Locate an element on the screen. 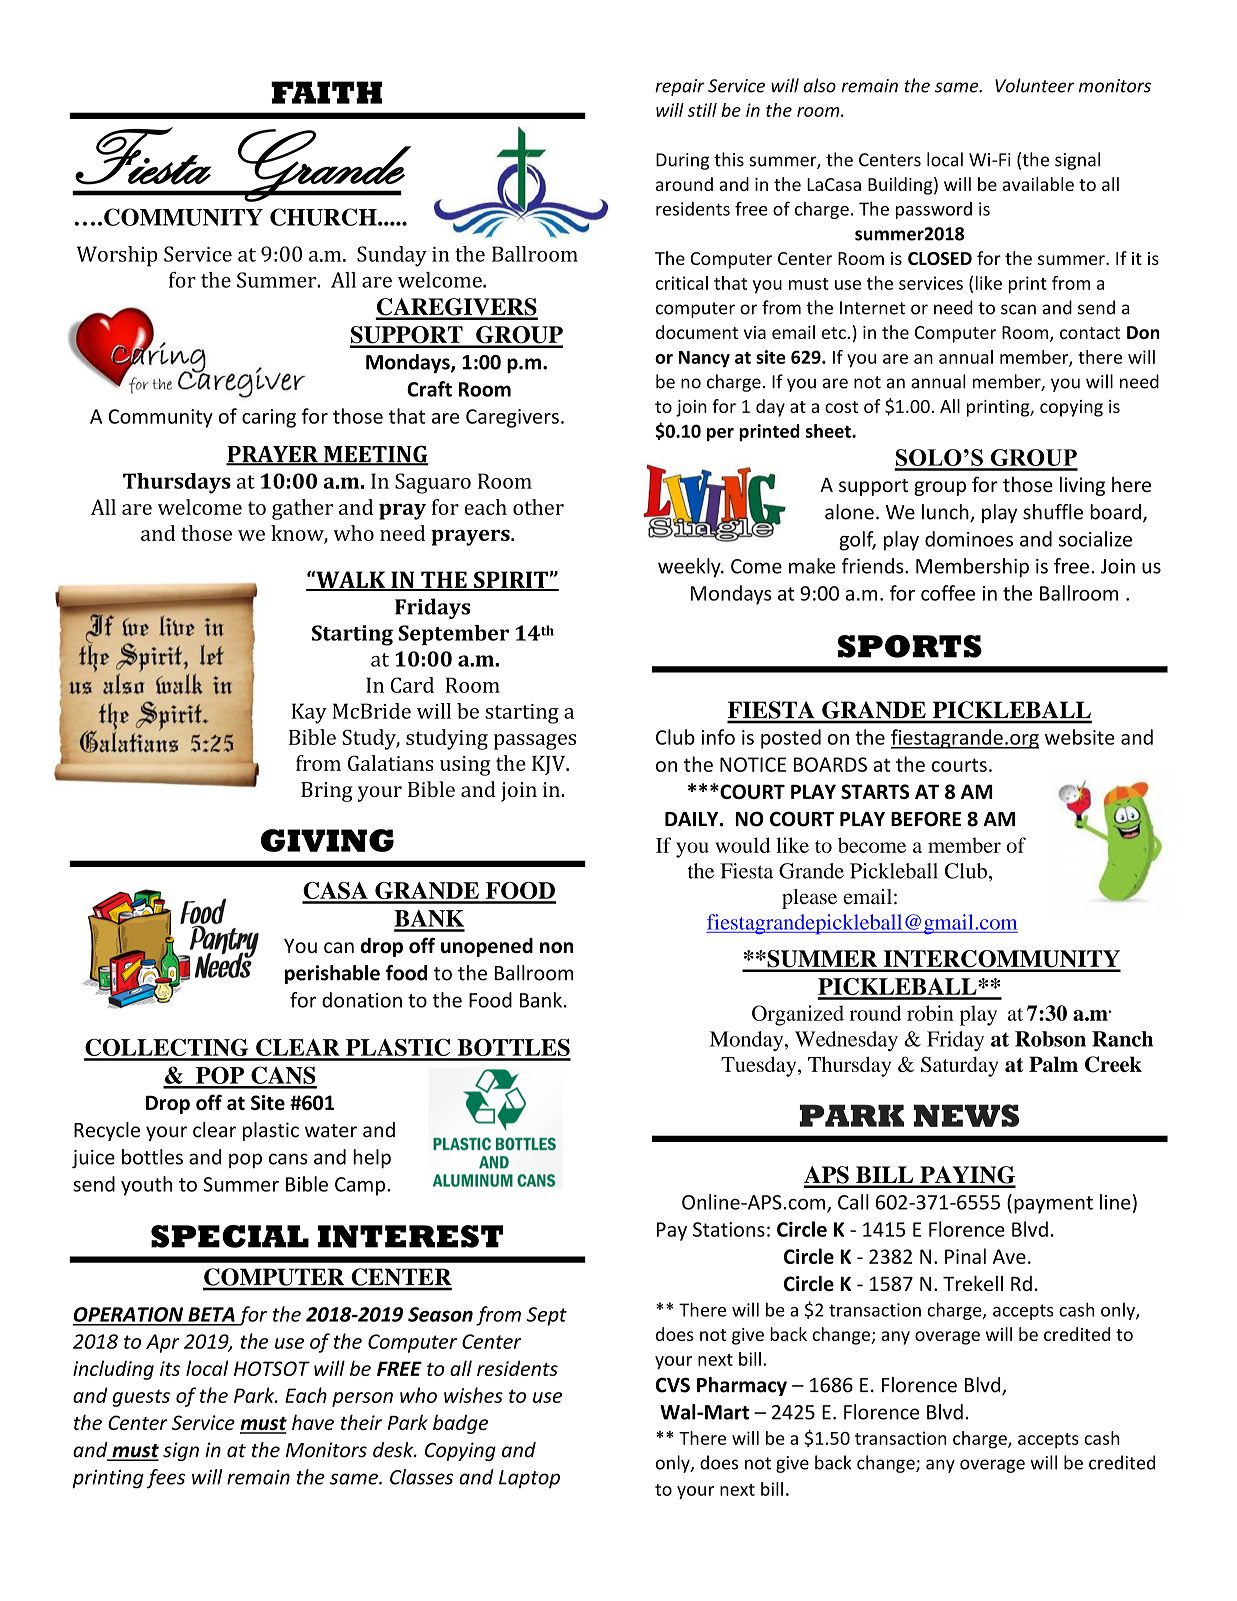 Image resolution: width=1237 pixels, height=1601 pixels. living is located at coordinates (1082, 486).
